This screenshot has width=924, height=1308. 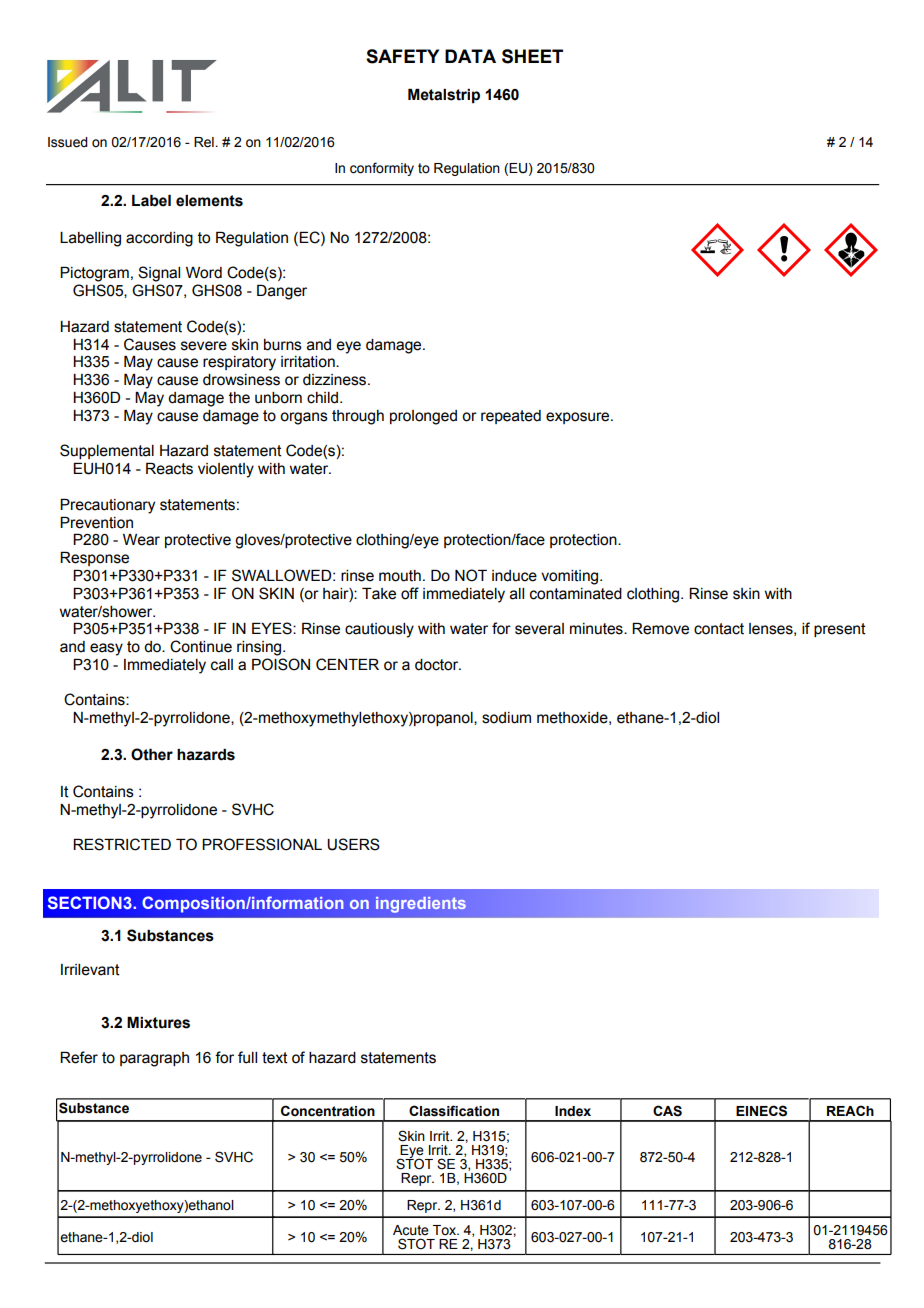 What do you see at coordinates (532, 56) in the screenshot?
I see `SHEET` at bounding box center [532, 56].
